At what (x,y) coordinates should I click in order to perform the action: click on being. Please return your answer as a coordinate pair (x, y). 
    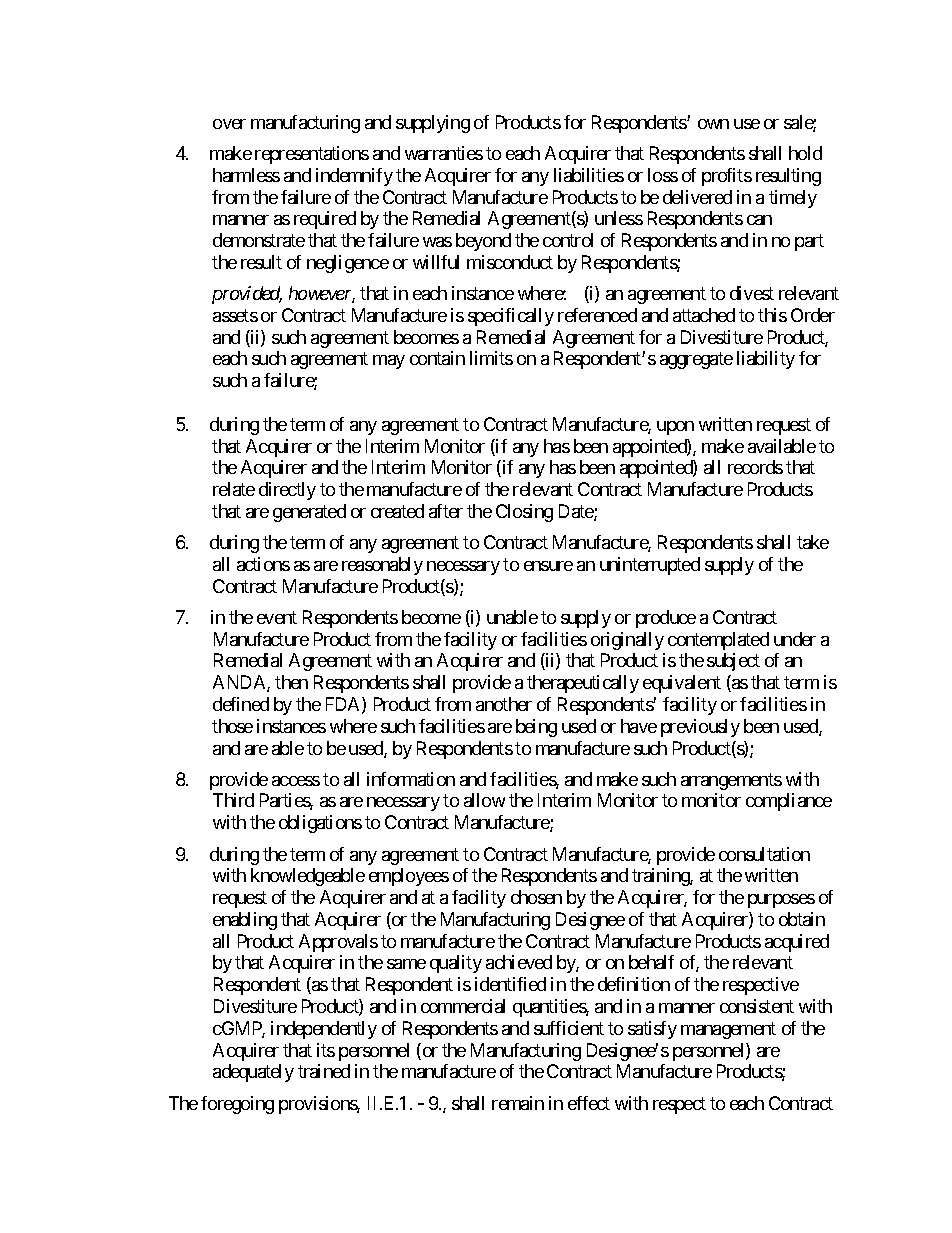
    Looking at the image, I should click on (536, 728).
